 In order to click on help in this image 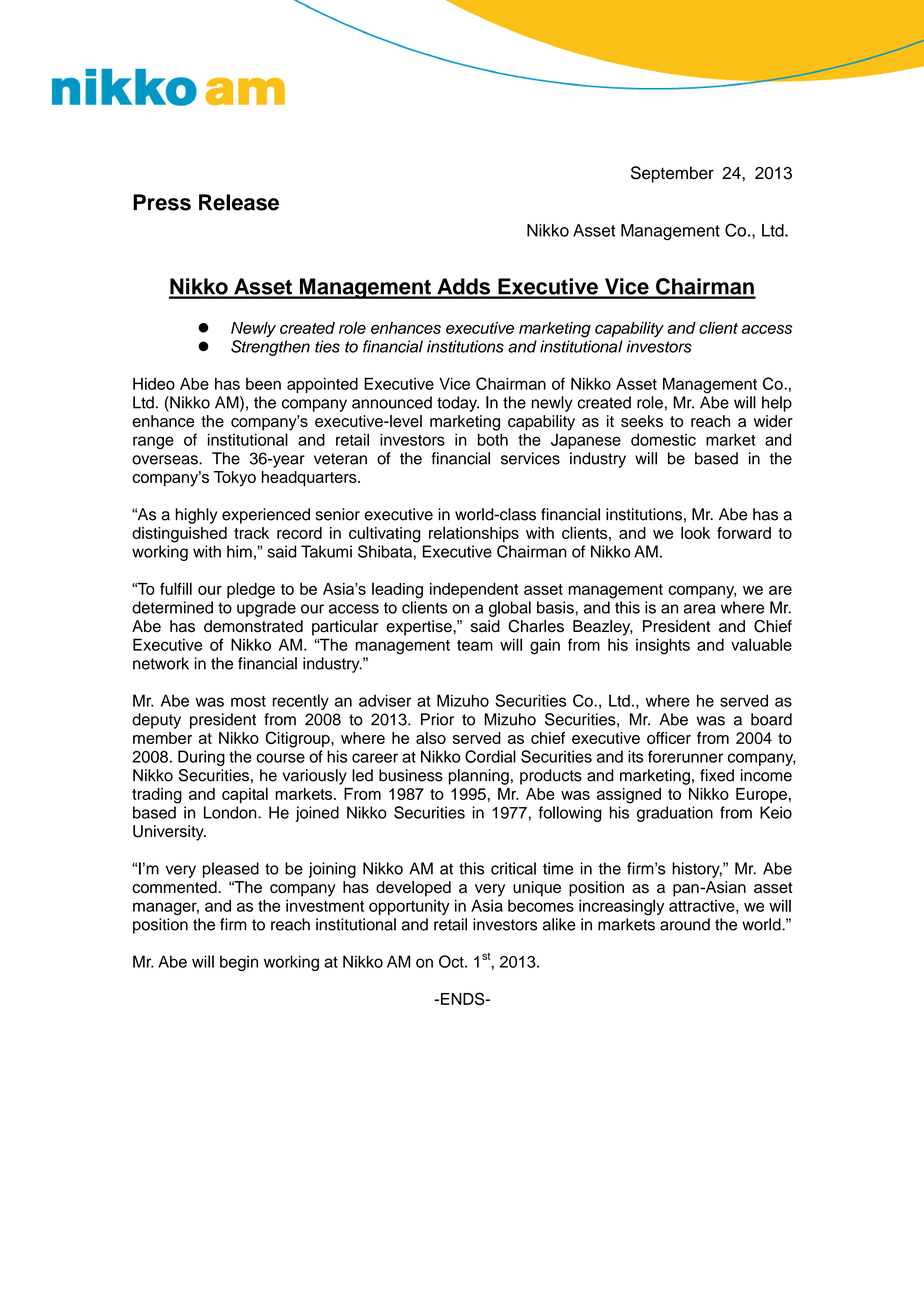, I will do `click(777, 404)`.
